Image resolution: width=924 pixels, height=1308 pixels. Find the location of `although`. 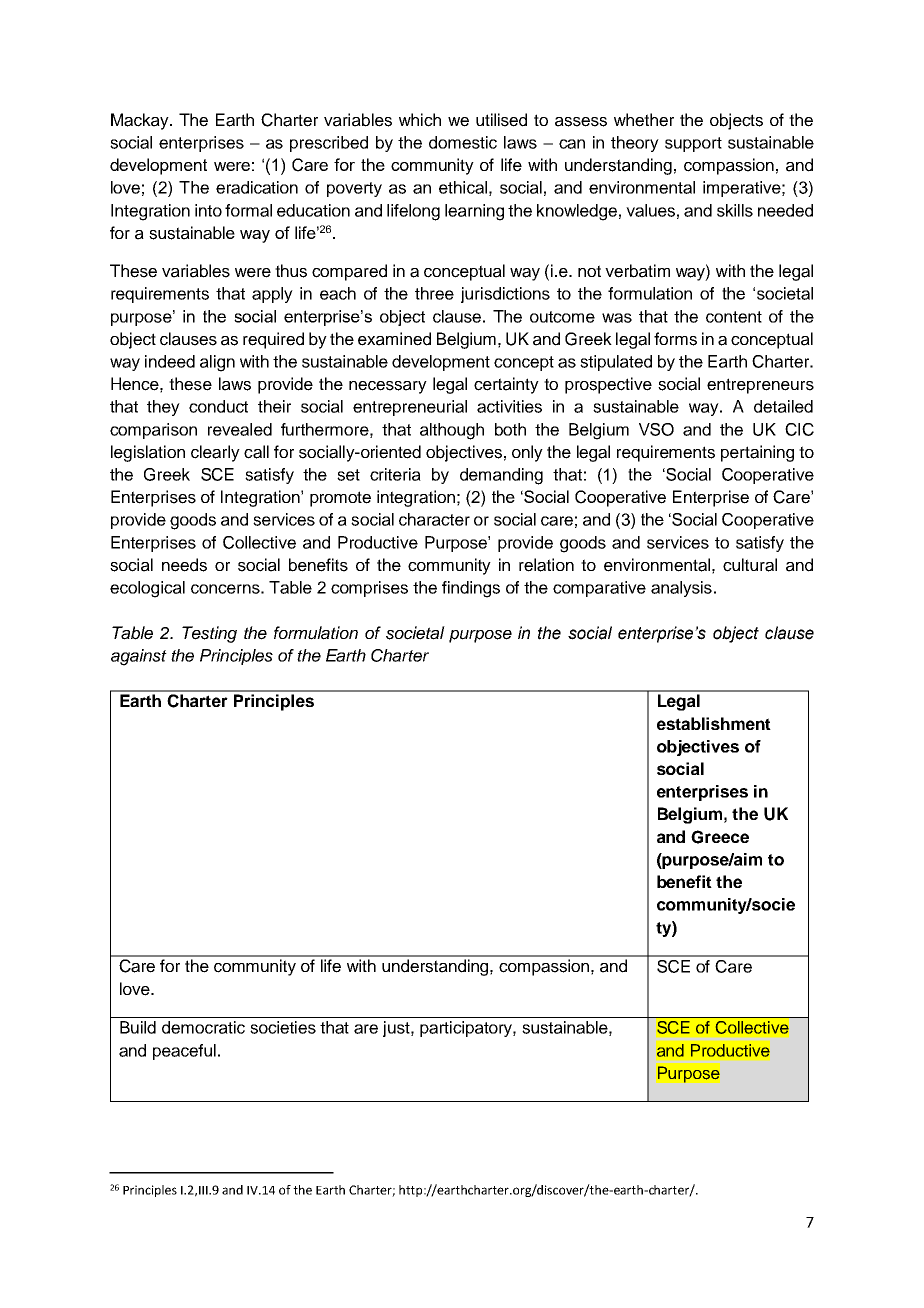

although is located at coordinates (452, 431).
